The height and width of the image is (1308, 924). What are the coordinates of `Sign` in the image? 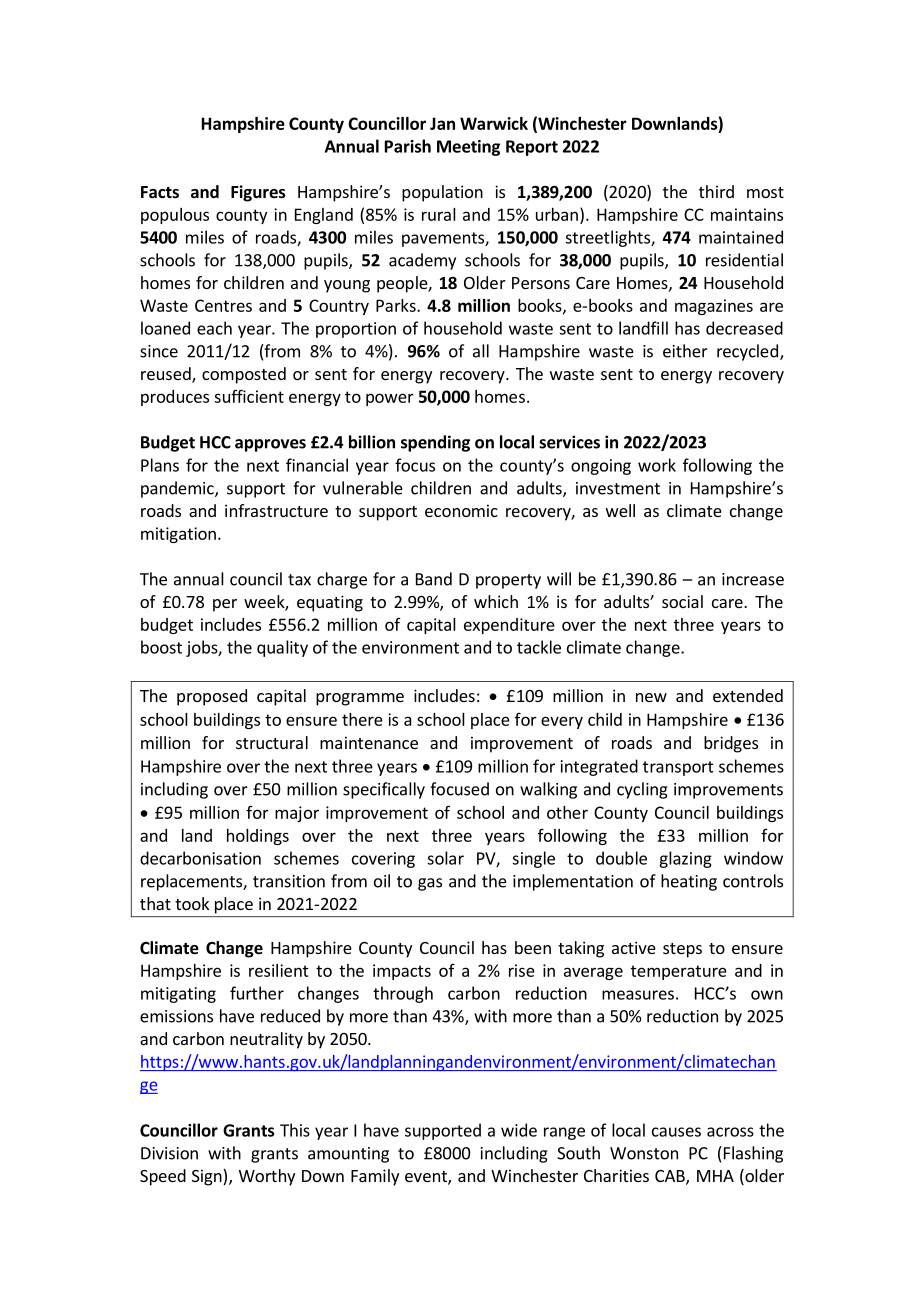 It's located at (208, 1177).
